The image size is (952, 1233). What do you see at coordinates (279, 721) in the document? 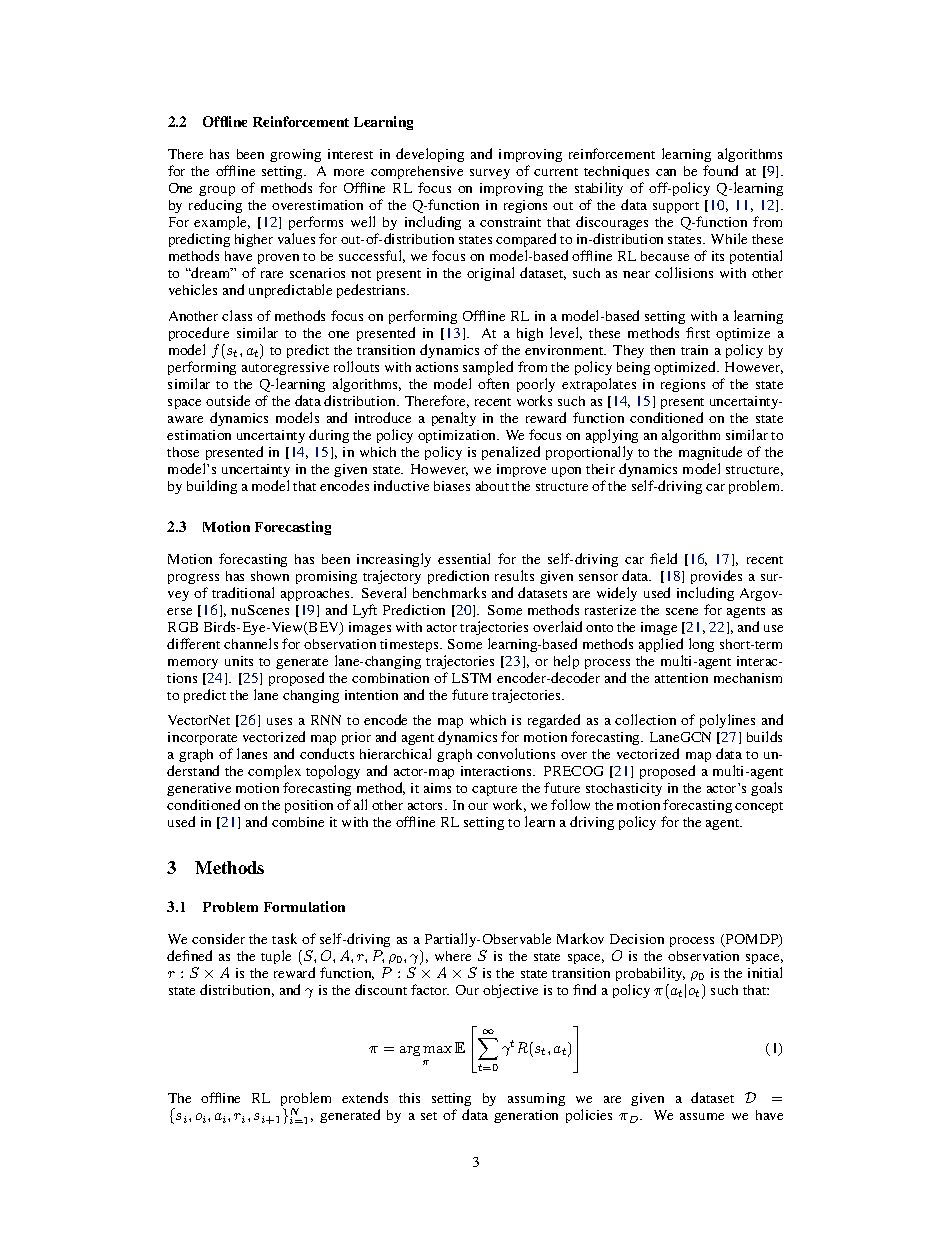
I see `uses` at bounding box center [279, 721].
